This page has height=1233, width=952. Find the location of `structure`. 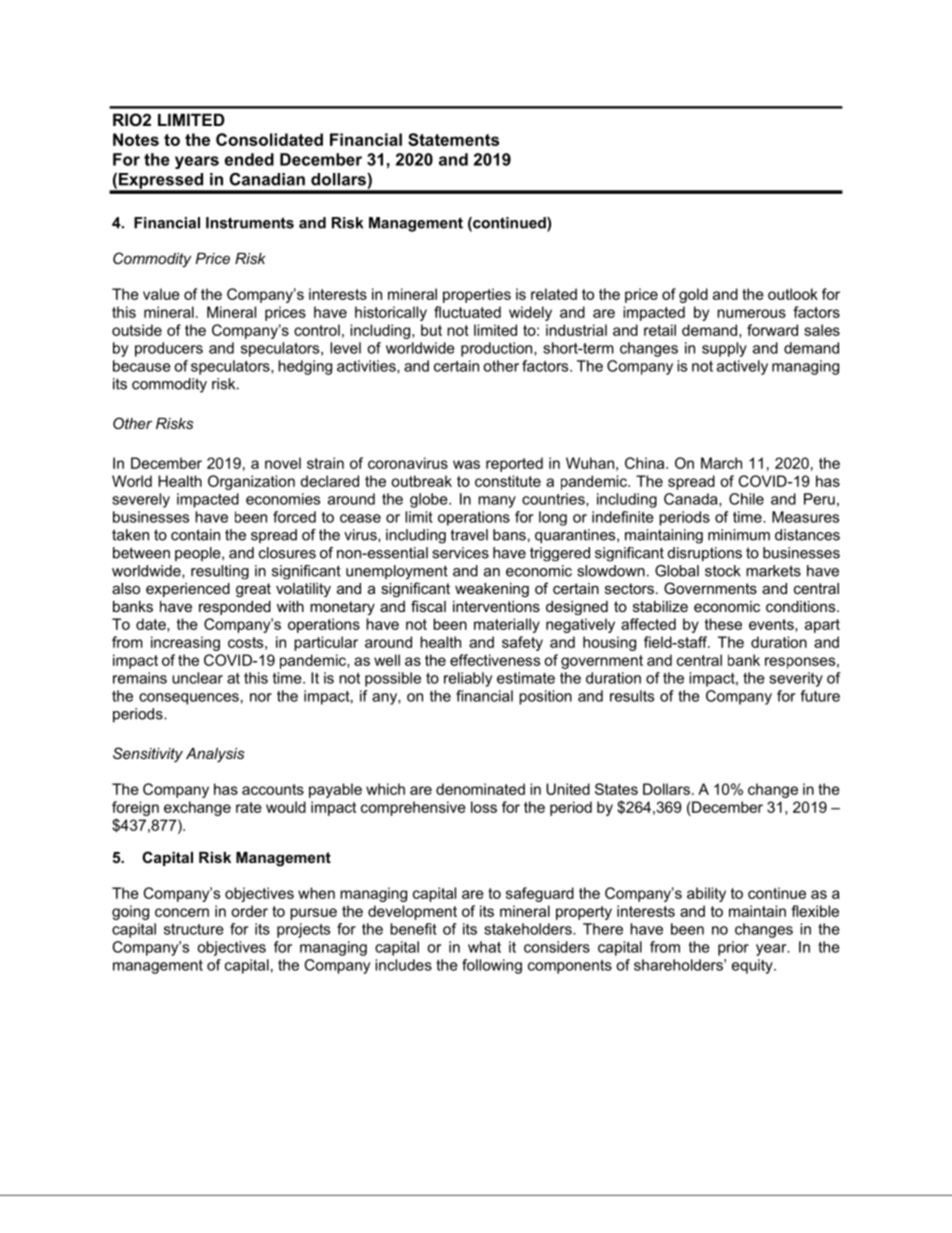

structure is located at coordinates (194, 929).
